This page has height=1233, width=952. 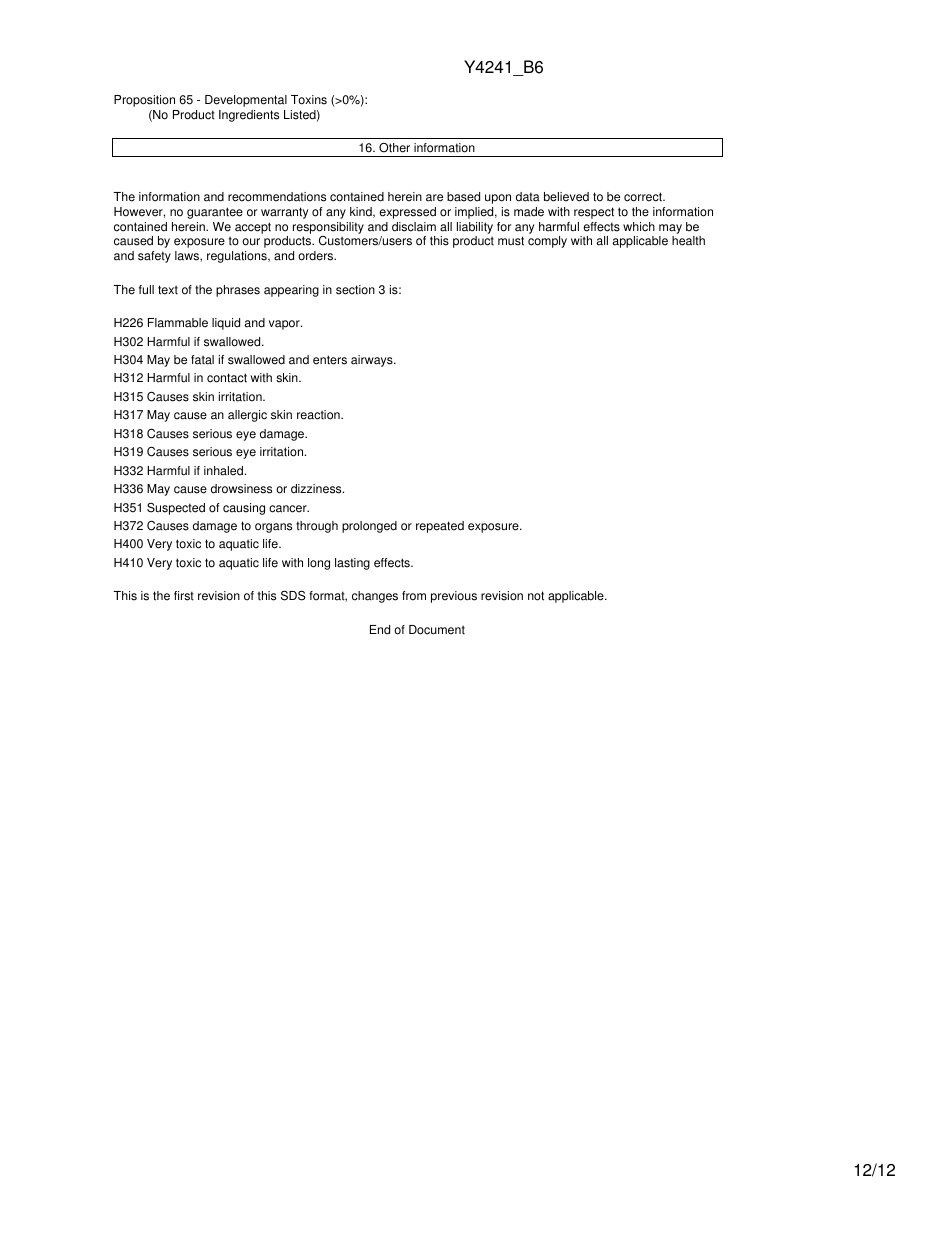 I want to click on first, so click(x=184, y=596).
